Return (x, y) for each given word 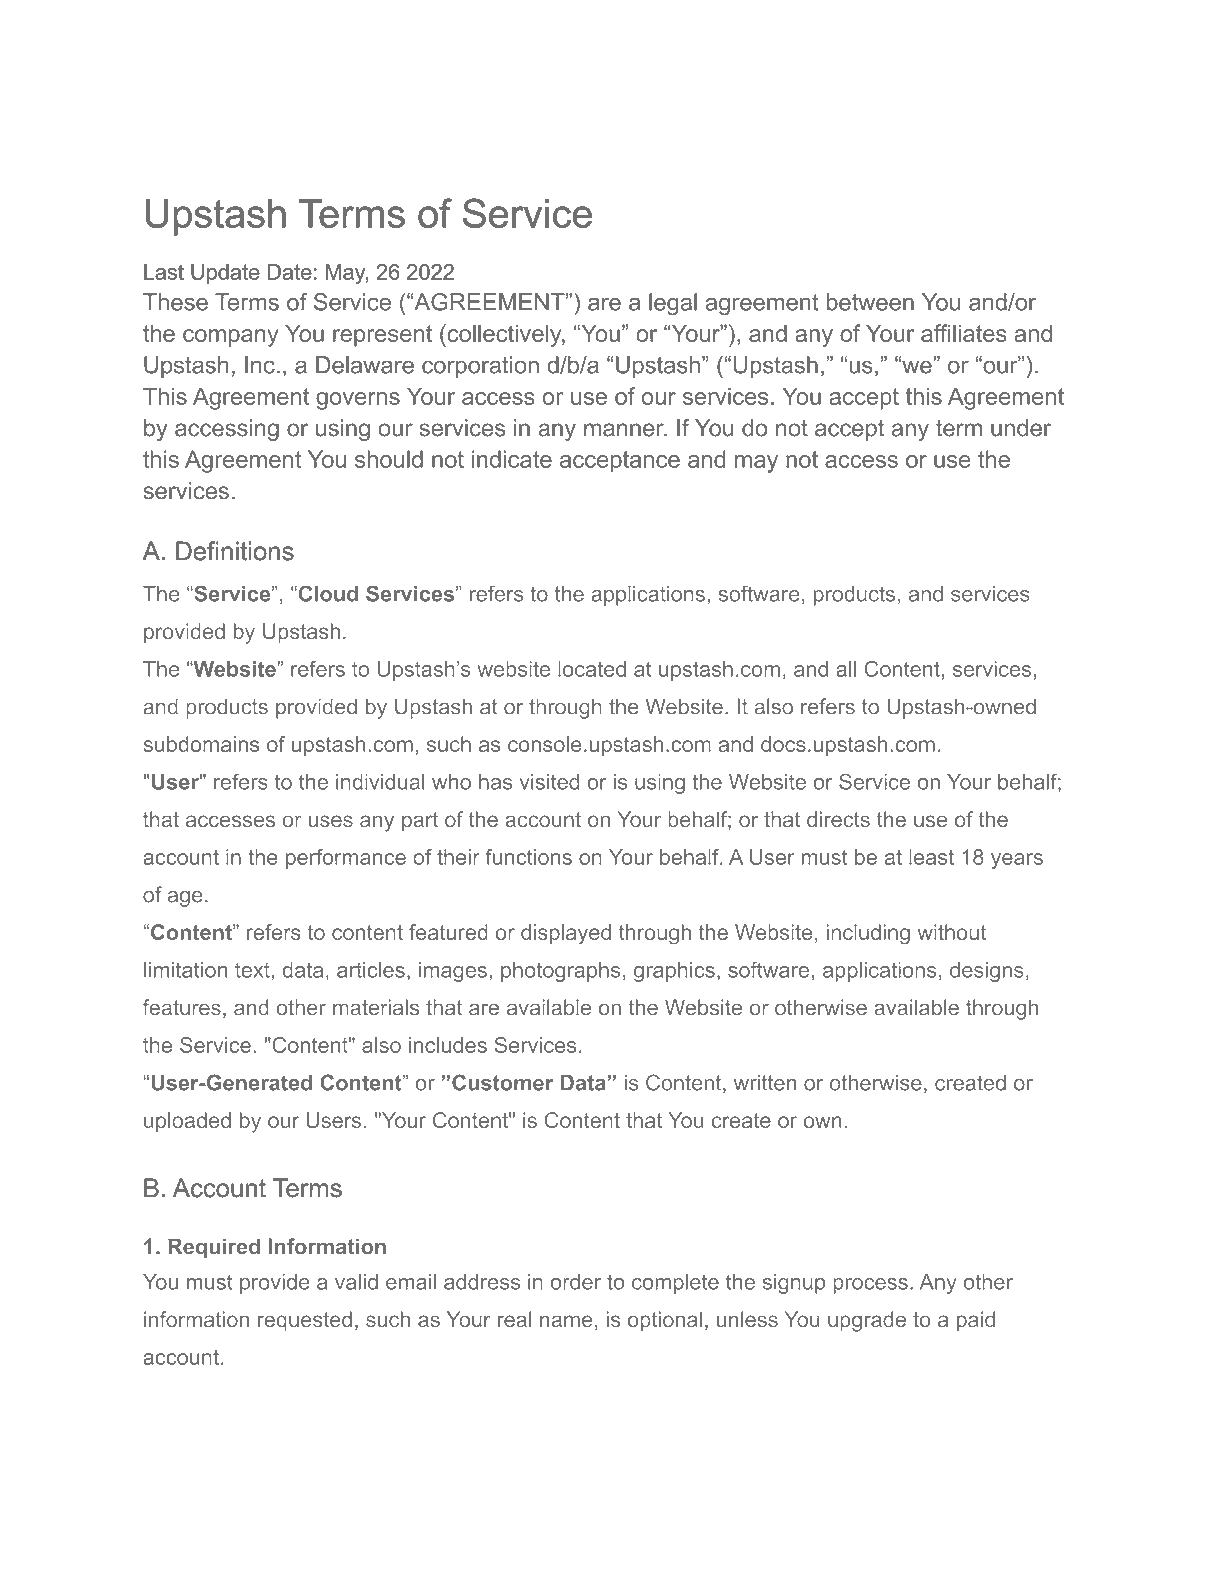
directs (838, 819)
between (870, 302)
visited (549, 782)
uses (331, 821)
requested (305, 1321)
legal (673, 304)
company (231, 338)
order (576, 1282)
